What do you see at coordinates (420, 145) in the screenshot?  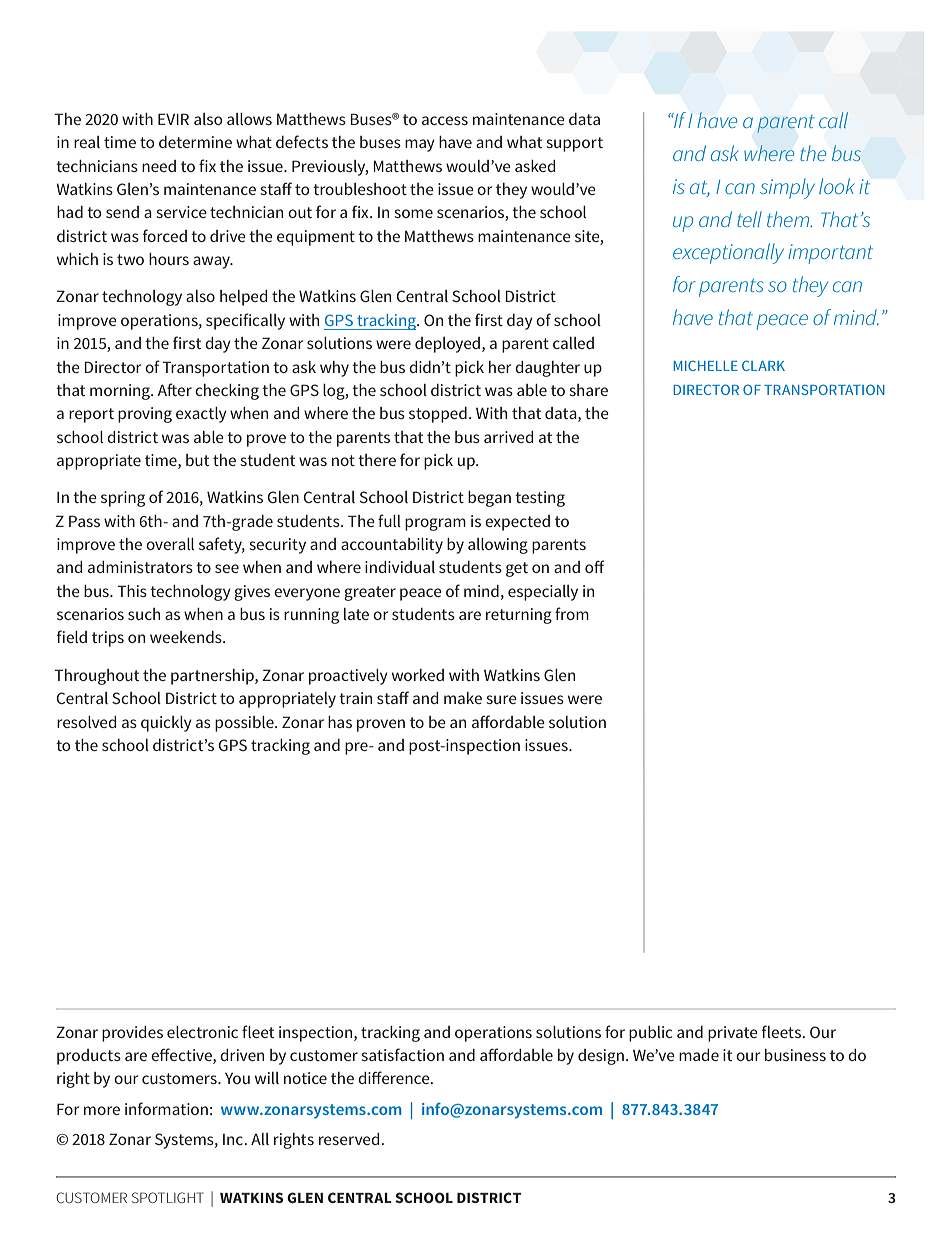 I see `may` at bounding box center [420, 145].
